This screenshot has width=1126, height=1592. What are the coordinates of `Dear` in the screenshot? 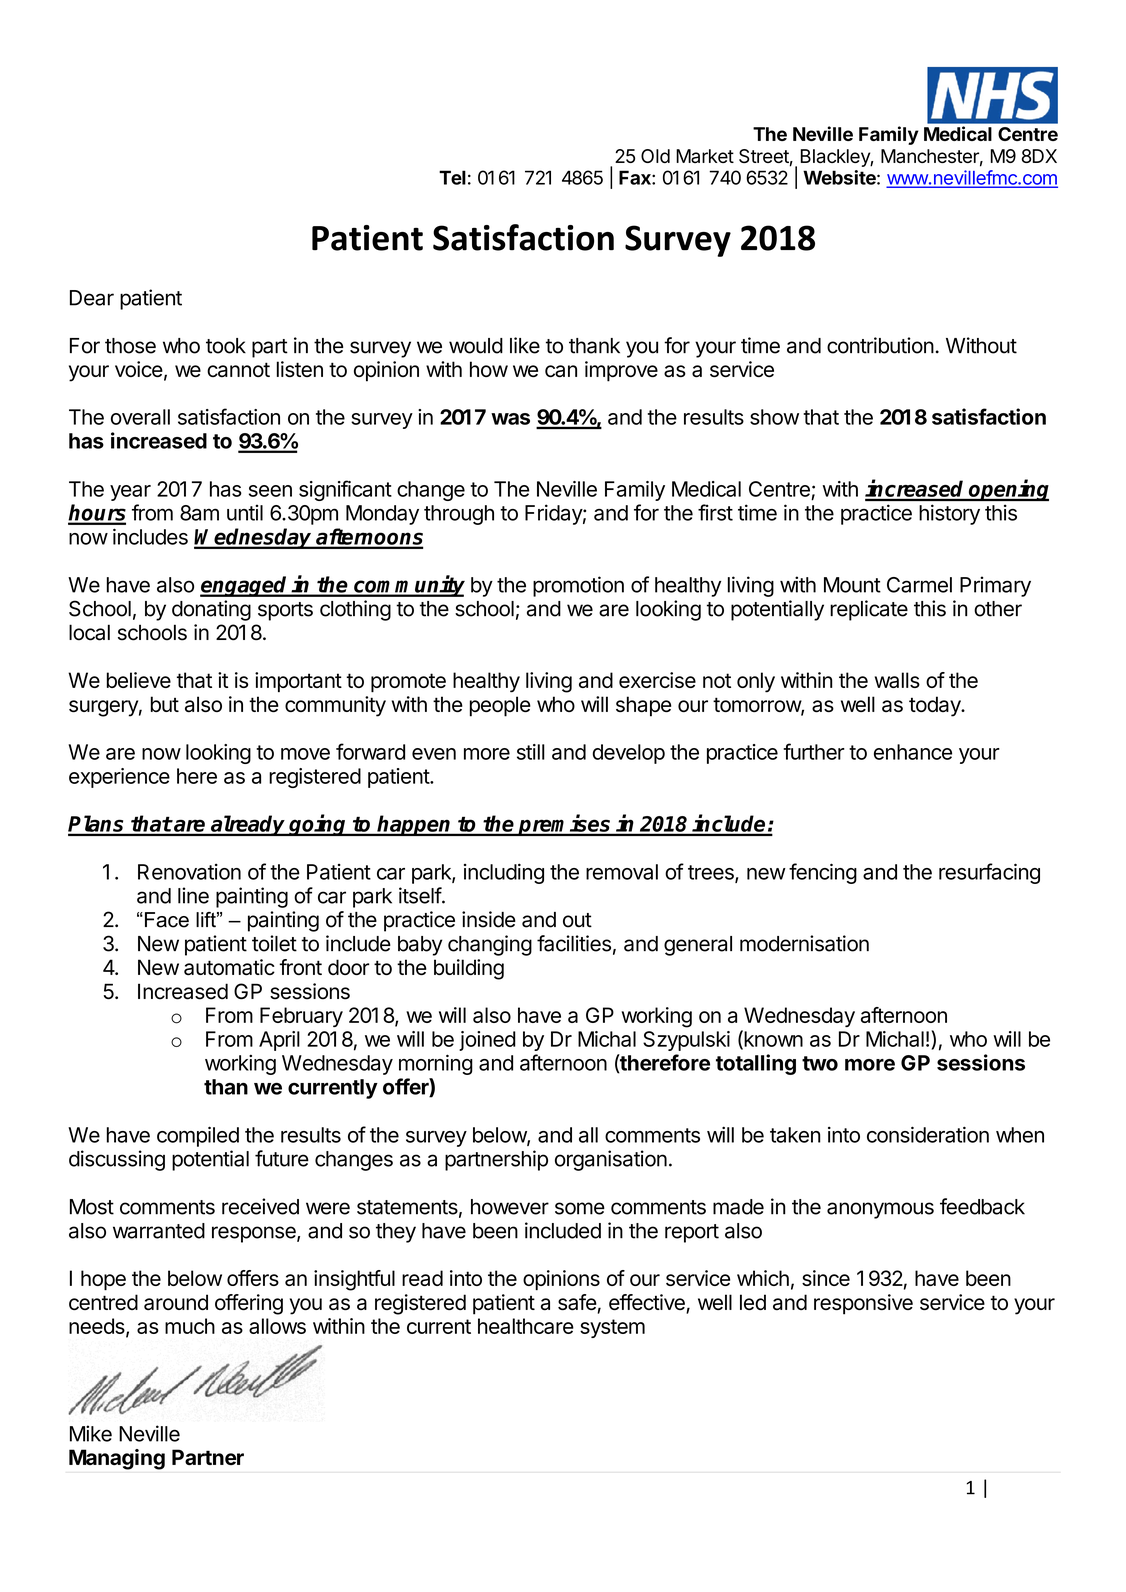 It's located at (92, 298).
